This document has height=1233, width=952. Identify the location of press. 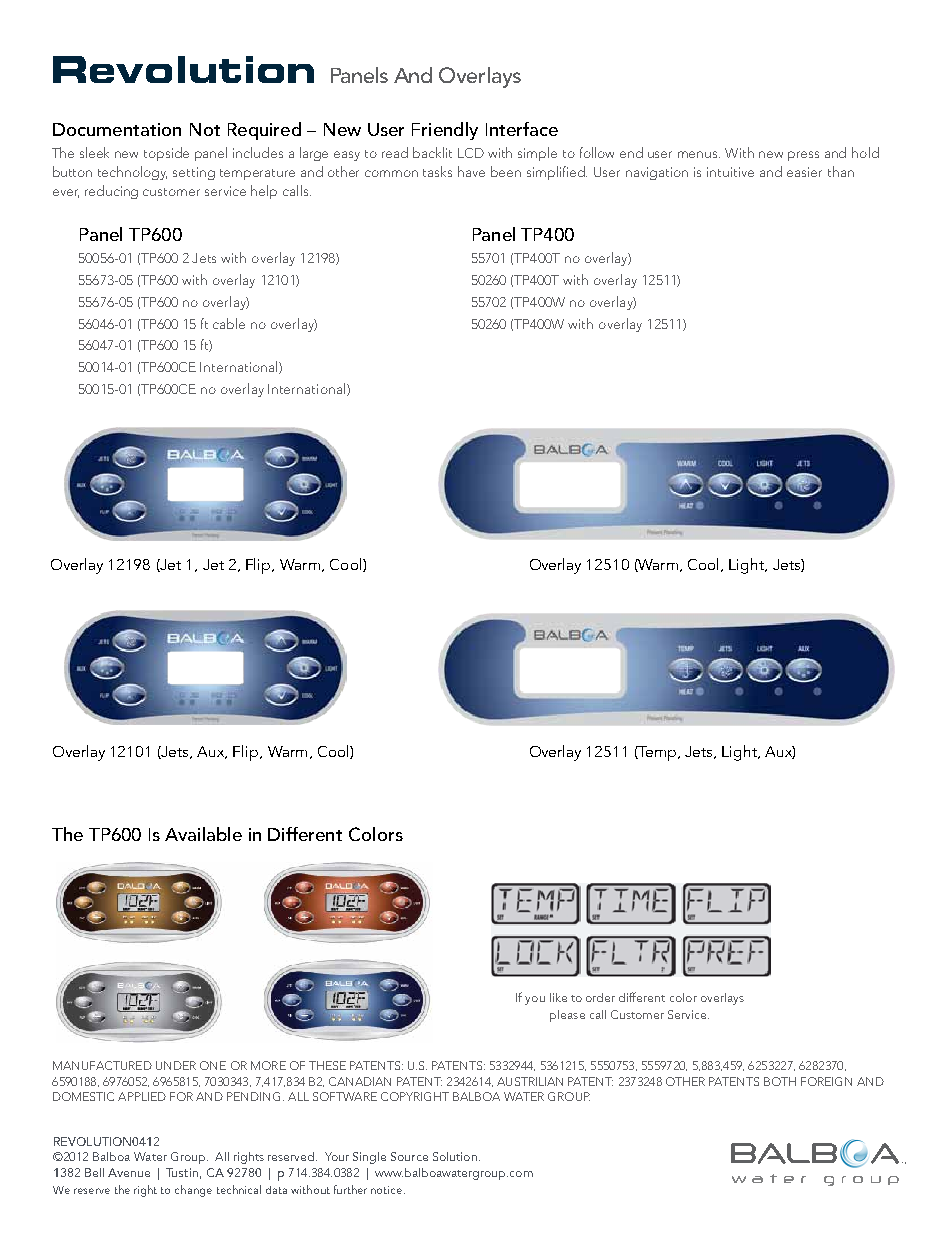
(803, 156).
